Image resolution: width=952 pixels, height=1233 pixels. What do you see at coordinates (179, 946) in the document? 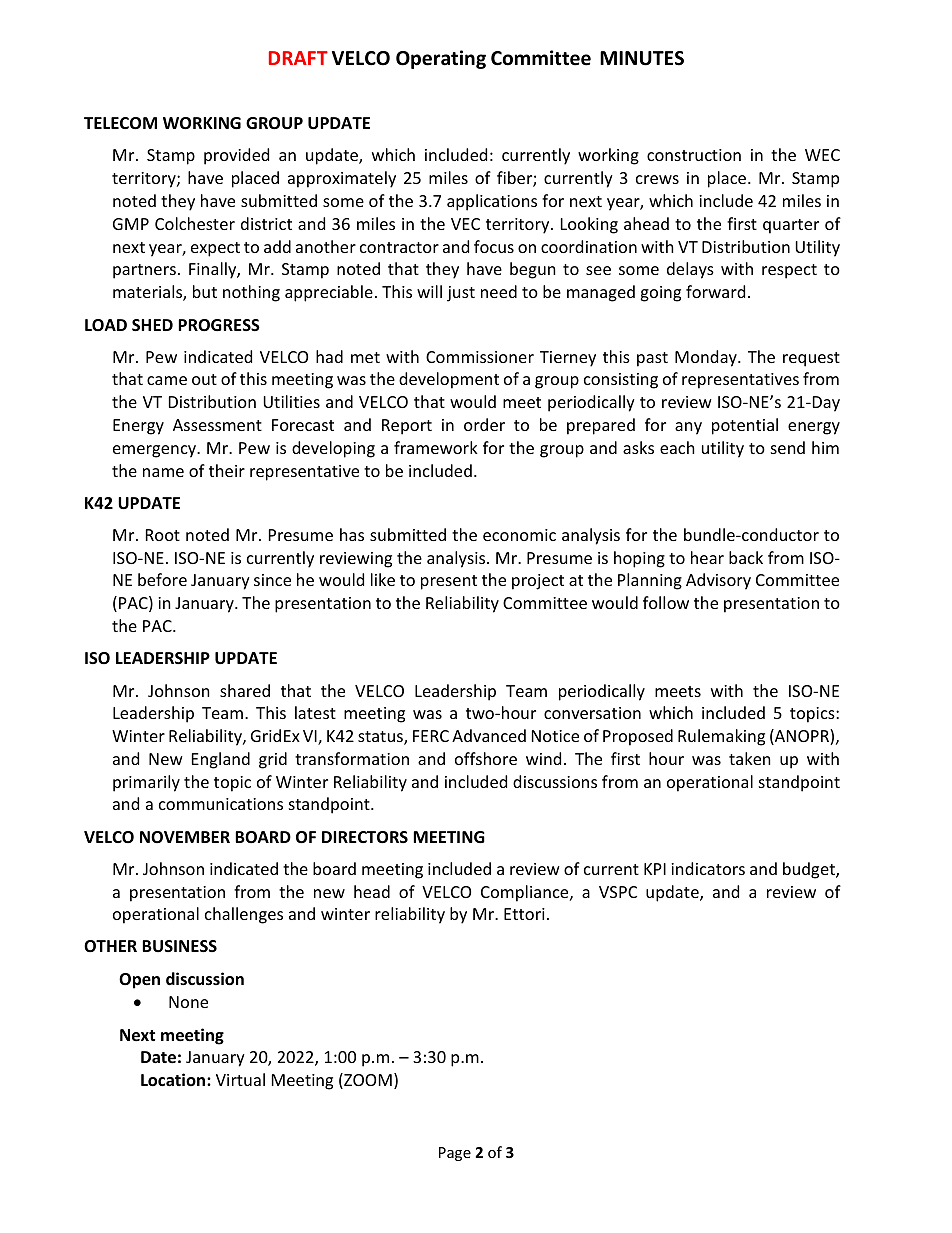
I see `BUSINESS` at bounding box center [179, 946].
